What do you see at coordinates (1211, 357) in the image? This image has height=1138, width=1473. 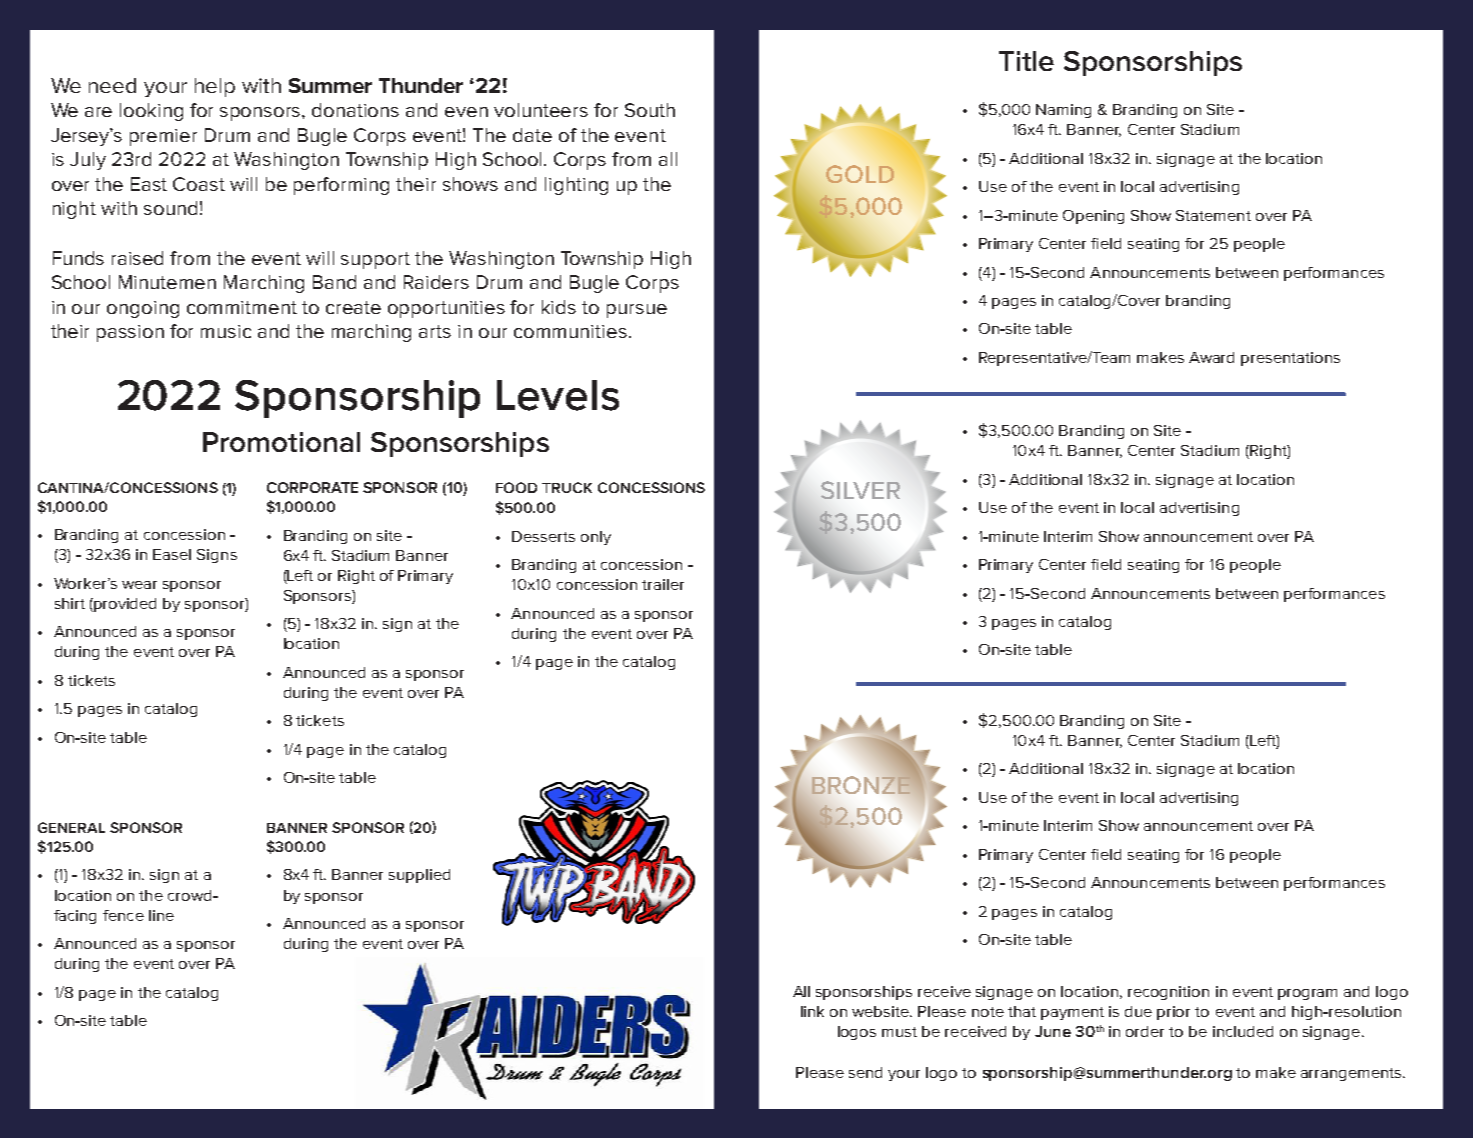 I see `Award` at bounding box center [1211, 357].
